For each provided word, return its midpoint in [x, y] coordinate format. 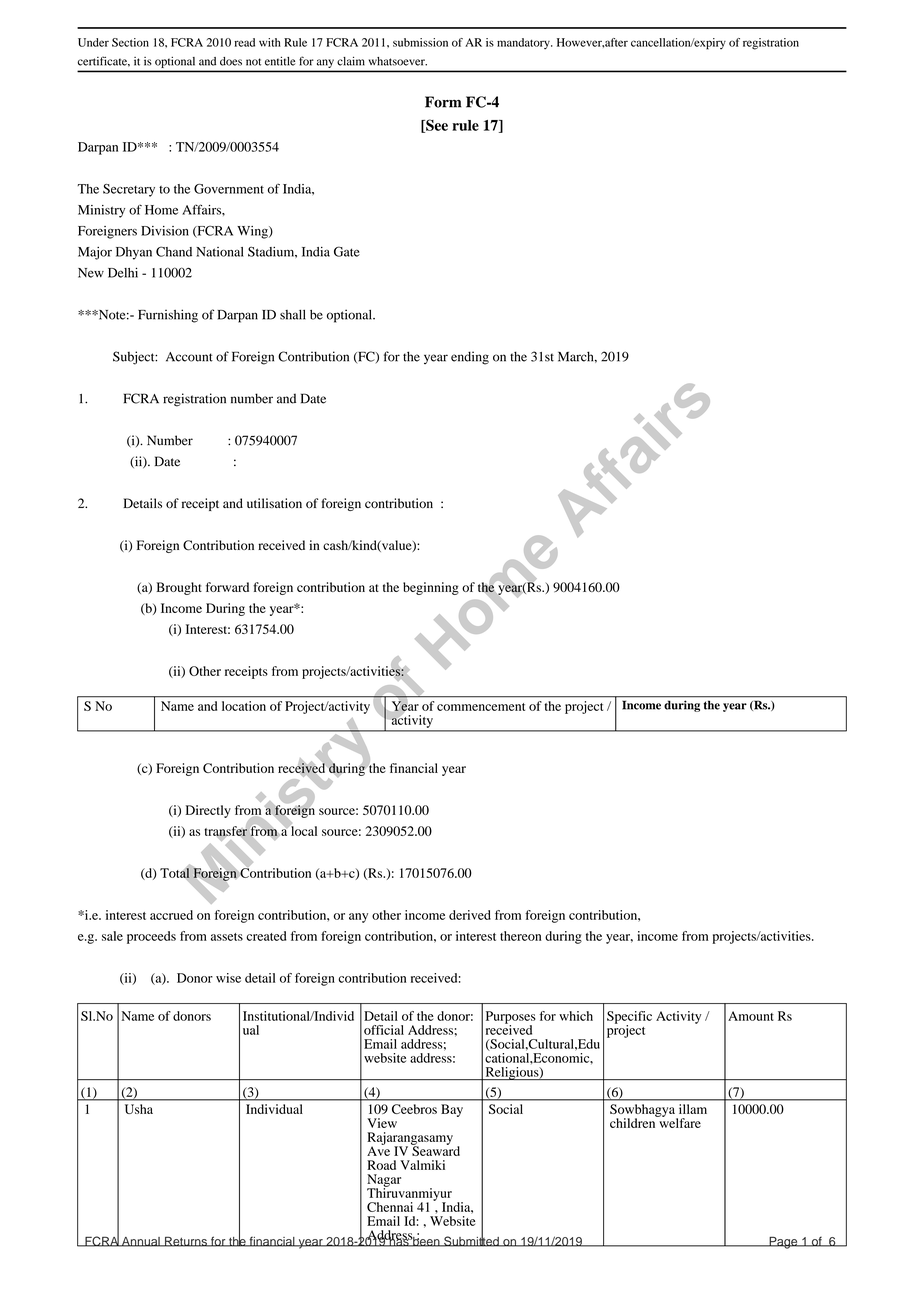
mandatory [524, 43]
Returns [186, 1241]
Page [783, 1243]
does [231, 61]
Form [443, 102]
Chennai [390, 1207]
